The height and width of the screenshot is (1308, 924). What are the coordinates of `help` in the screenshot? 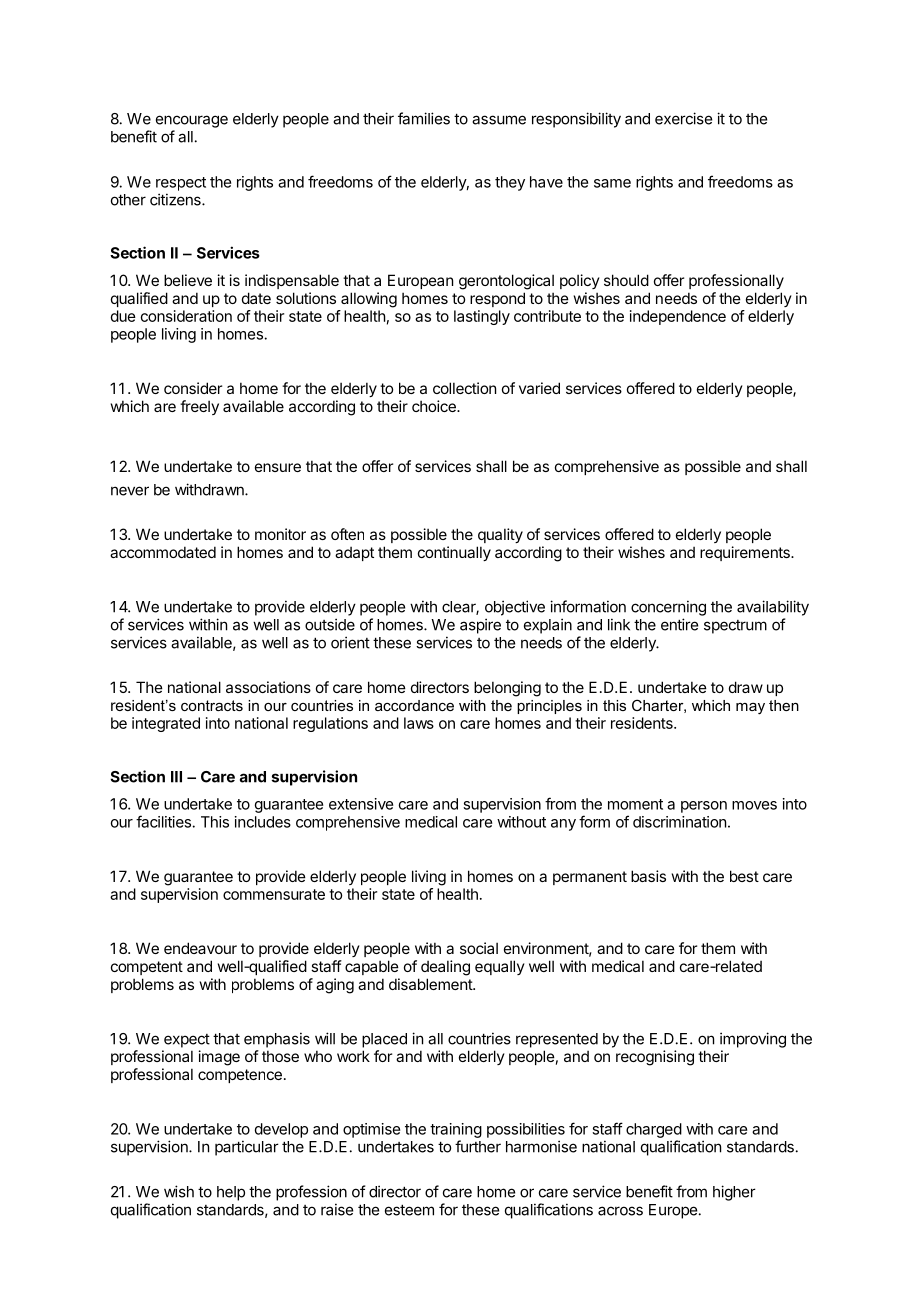 It's located at (231, 1193).
